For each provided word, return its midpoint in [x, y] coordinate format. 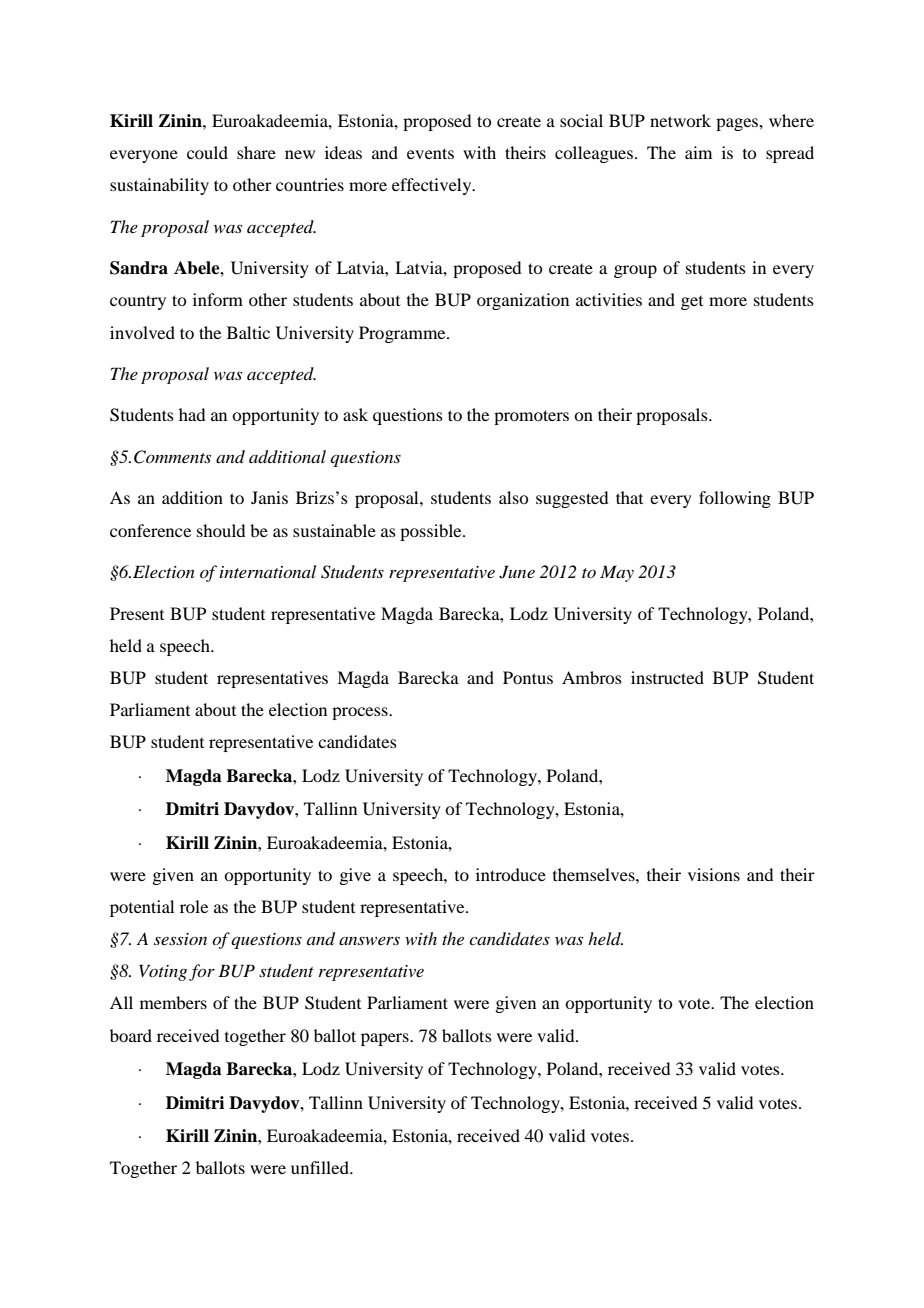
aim [698, 152]
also [513, 497]
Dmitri [192, 808]
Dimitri [195, 1102]
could [207, 152]
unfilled [321, 1167]
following [735, 499]
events [430, 153]
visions [714, 874]
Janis [269, 497]
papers [386, 1039]
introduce [511, 874]
